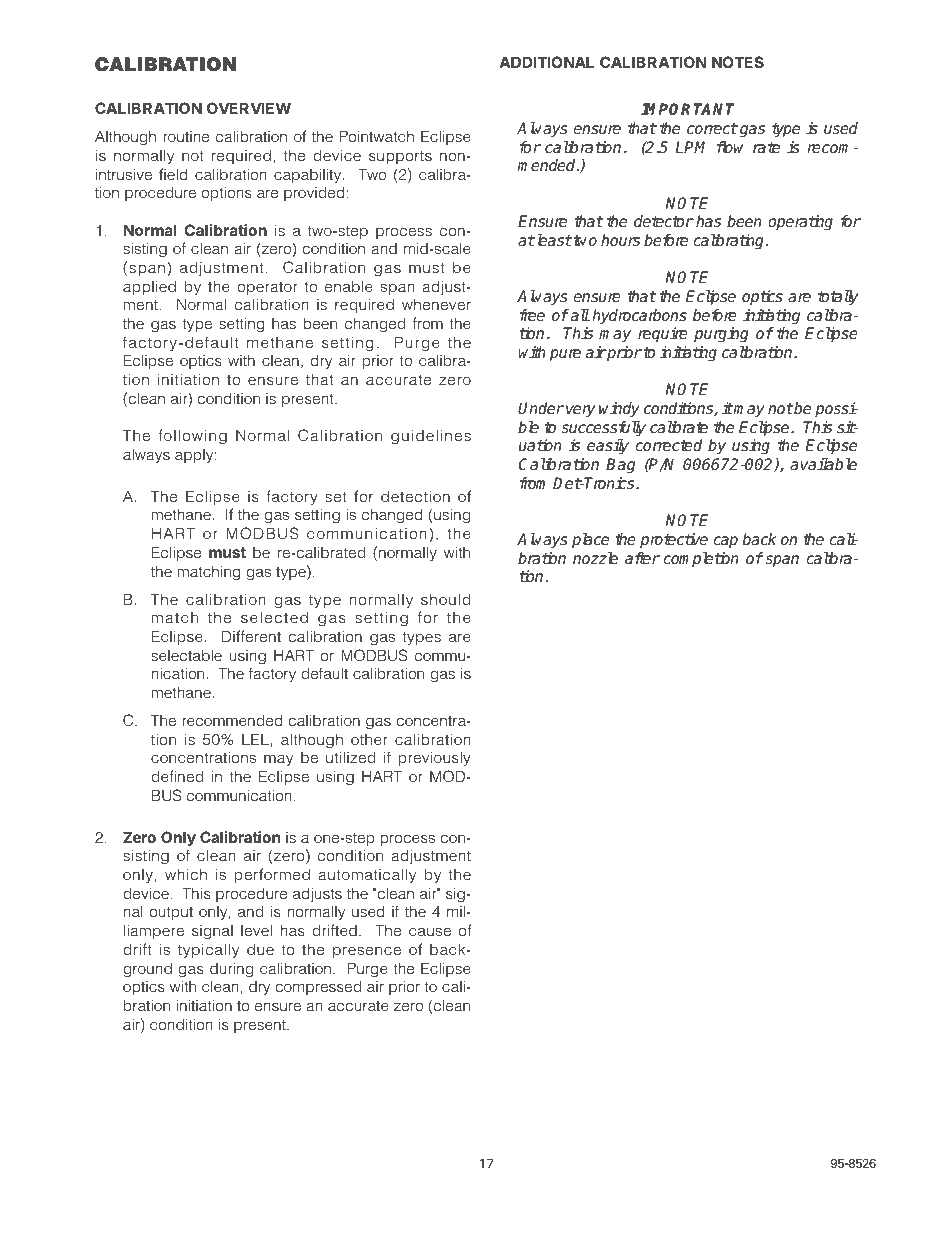 This document has width=952, height=1233. What do you see at coordinates (231, 970) in the document?
I see `during` at bounding box center [231, 970].
